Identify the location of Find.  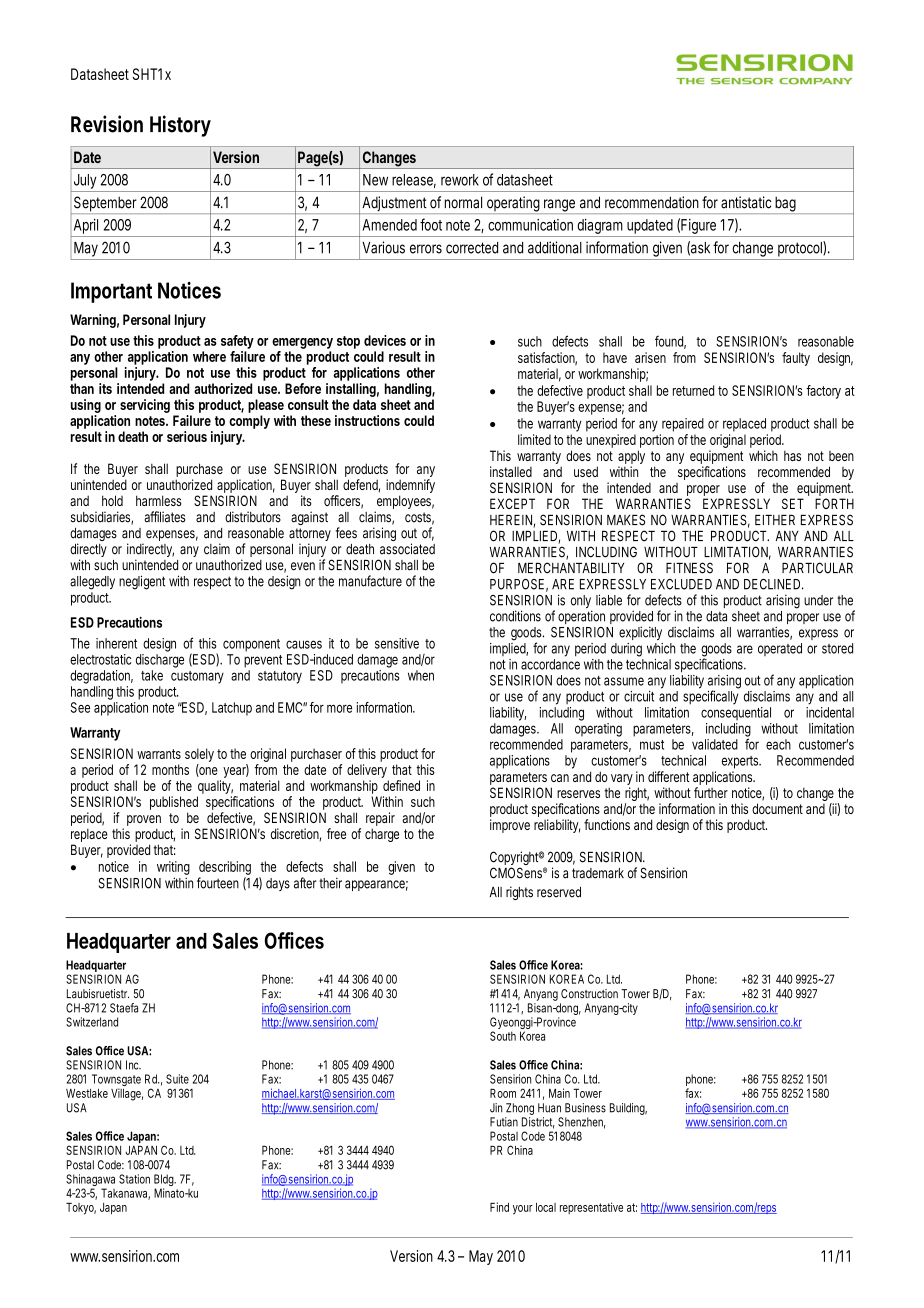
(499, 1207).
